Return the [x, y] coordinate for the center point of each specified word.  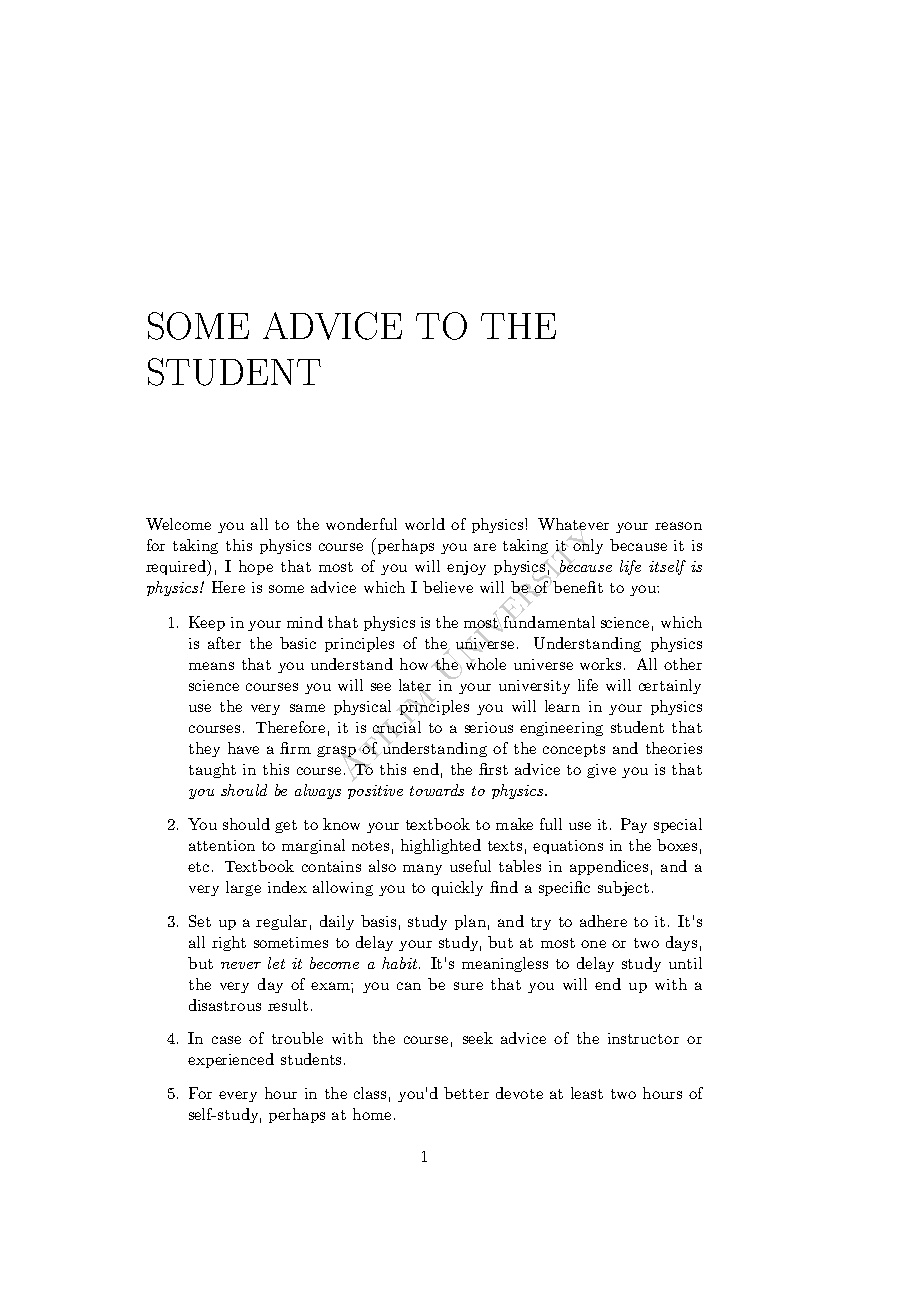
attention [222, 845]
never [241, 965]
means [211, 666]
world [425, 524]
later [415, 686]
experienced [231, 1060]
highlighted [441, 846]
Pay [634, 825]
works [600, 664]
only [587, 545]
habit [401, 963]
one [593, 944]
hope [256, 567]
